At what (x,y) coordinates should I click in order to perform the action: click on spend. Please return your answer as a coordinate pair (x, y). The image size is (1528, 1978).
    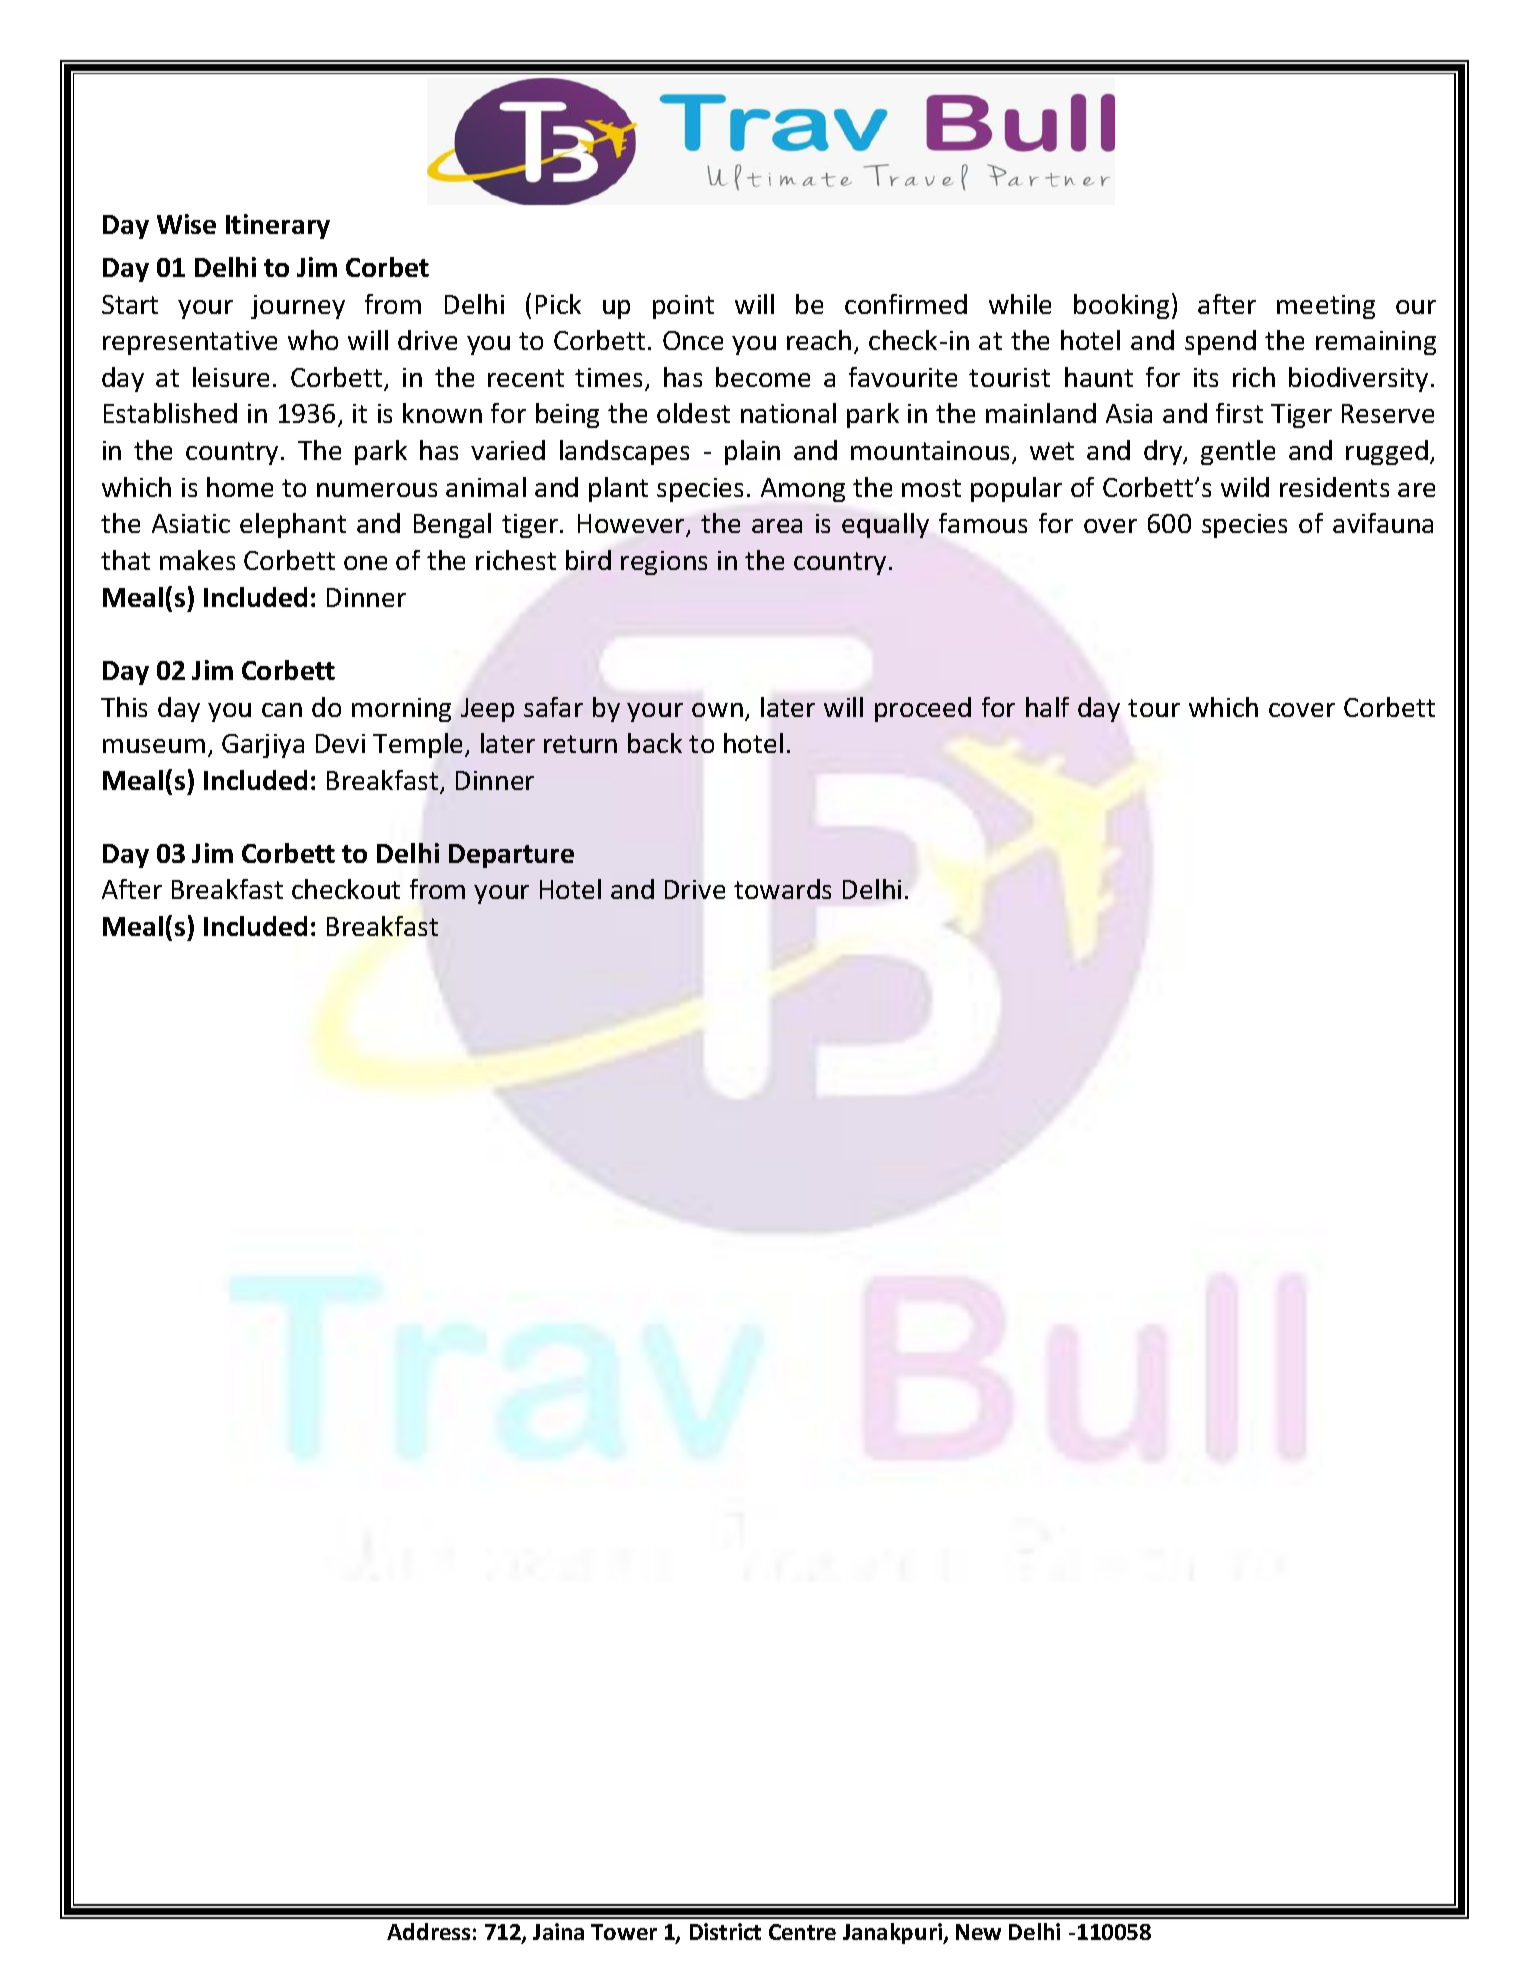
    Looking at the image, I should click on (1220, 342).
